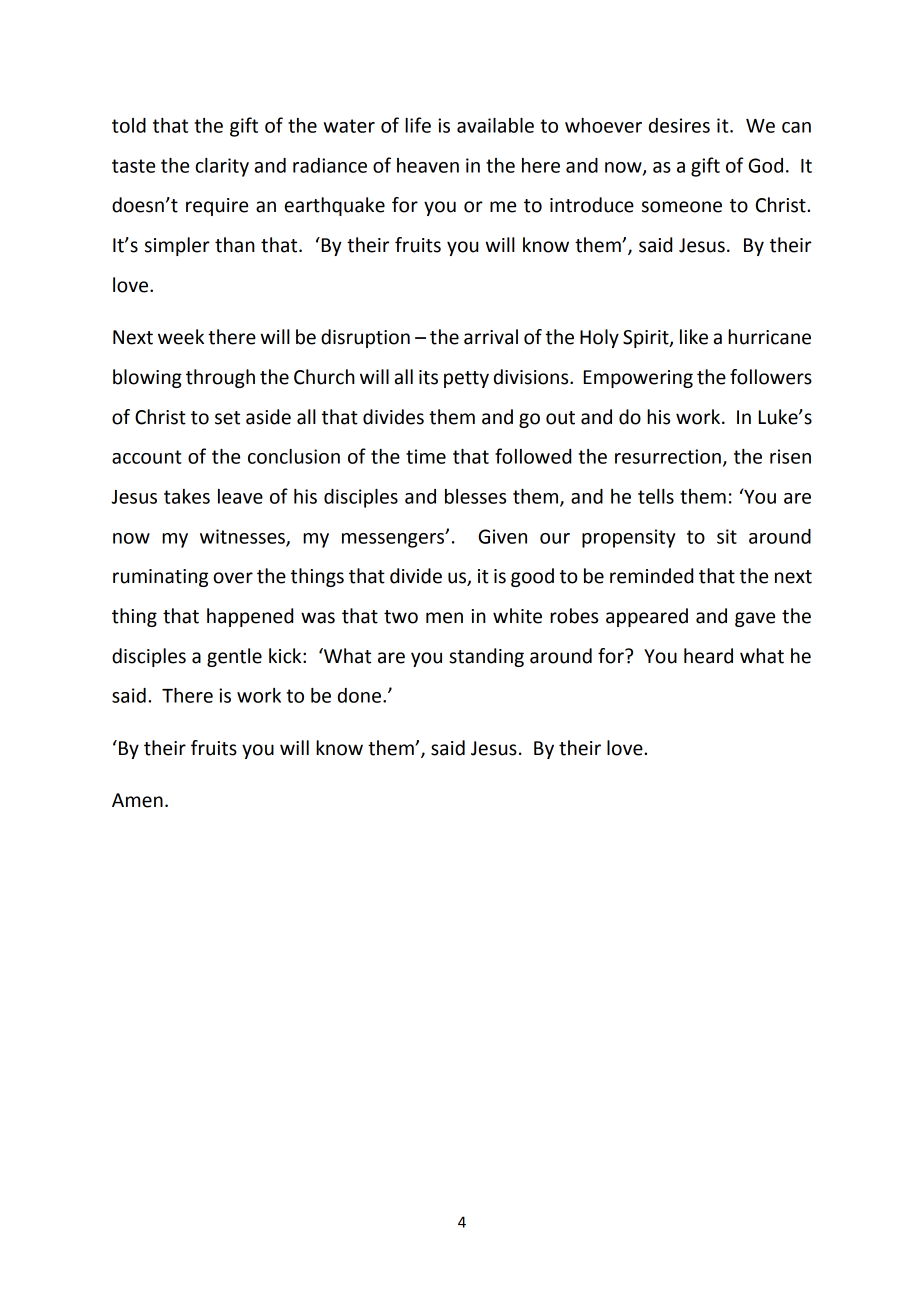 The width and height of the screenshot is (924, 1308). What do you see at coordinates (428, 165) in the screenshot?
I see `heaven` at bounding box center [428, 165].
